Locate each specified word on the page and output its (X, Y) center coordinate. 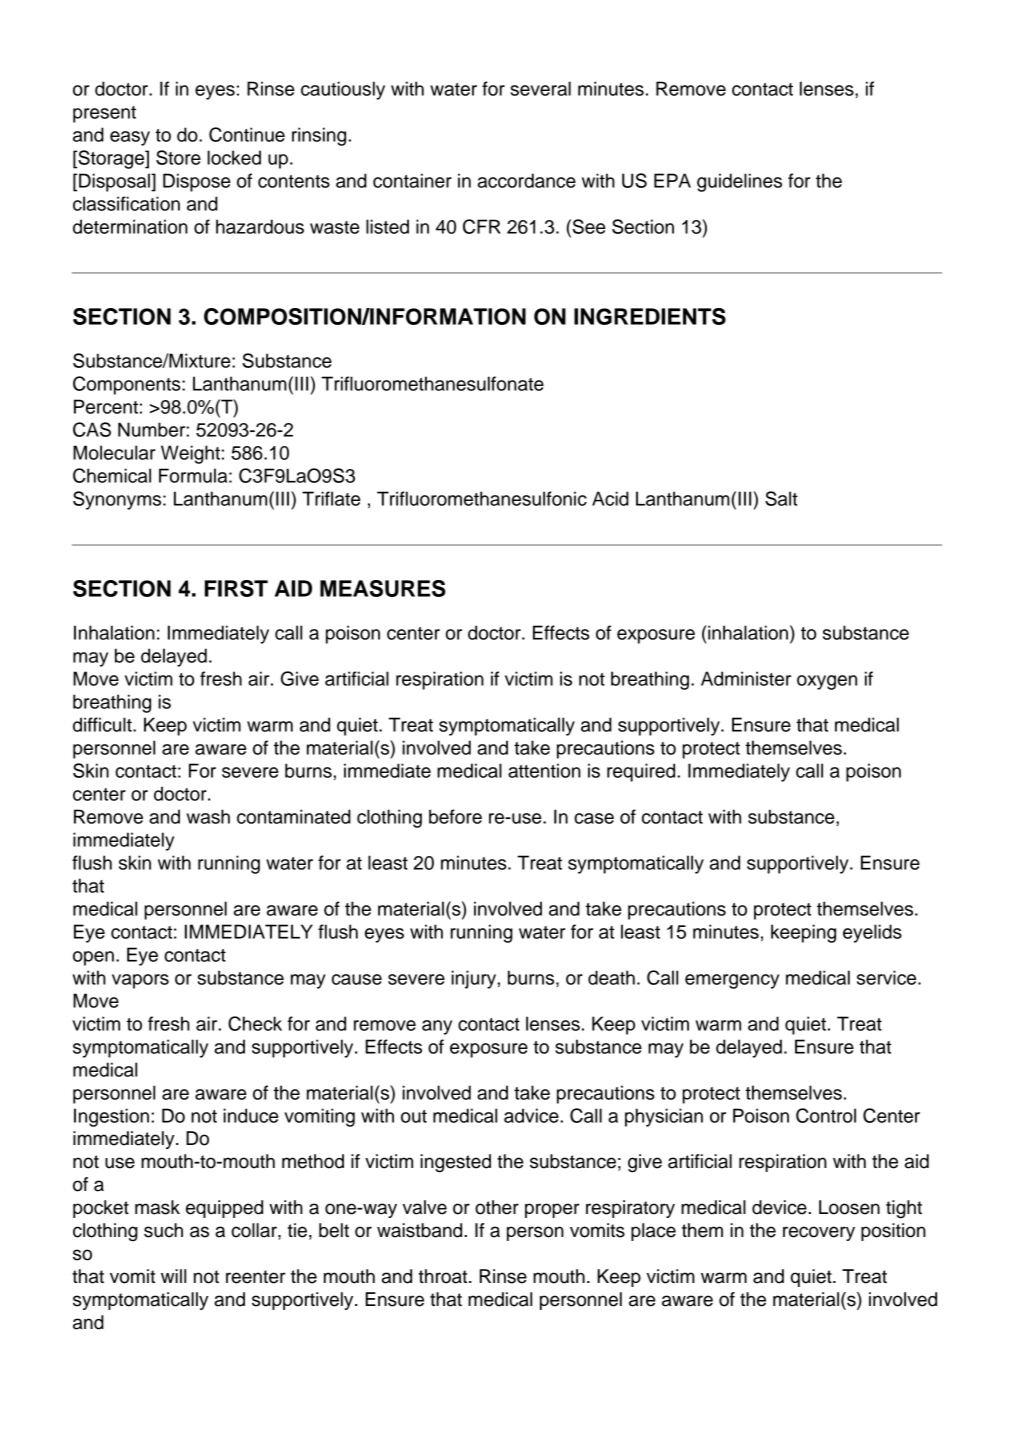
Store (178, 157)
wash (208, 816)
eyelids (872, 933)
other (497, 1207)
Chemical (112, 475)
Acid (610, 498)
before (455, 816)
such (163, 1230)
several (541, 88)
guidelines (739, 182)
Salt (781, 498)
